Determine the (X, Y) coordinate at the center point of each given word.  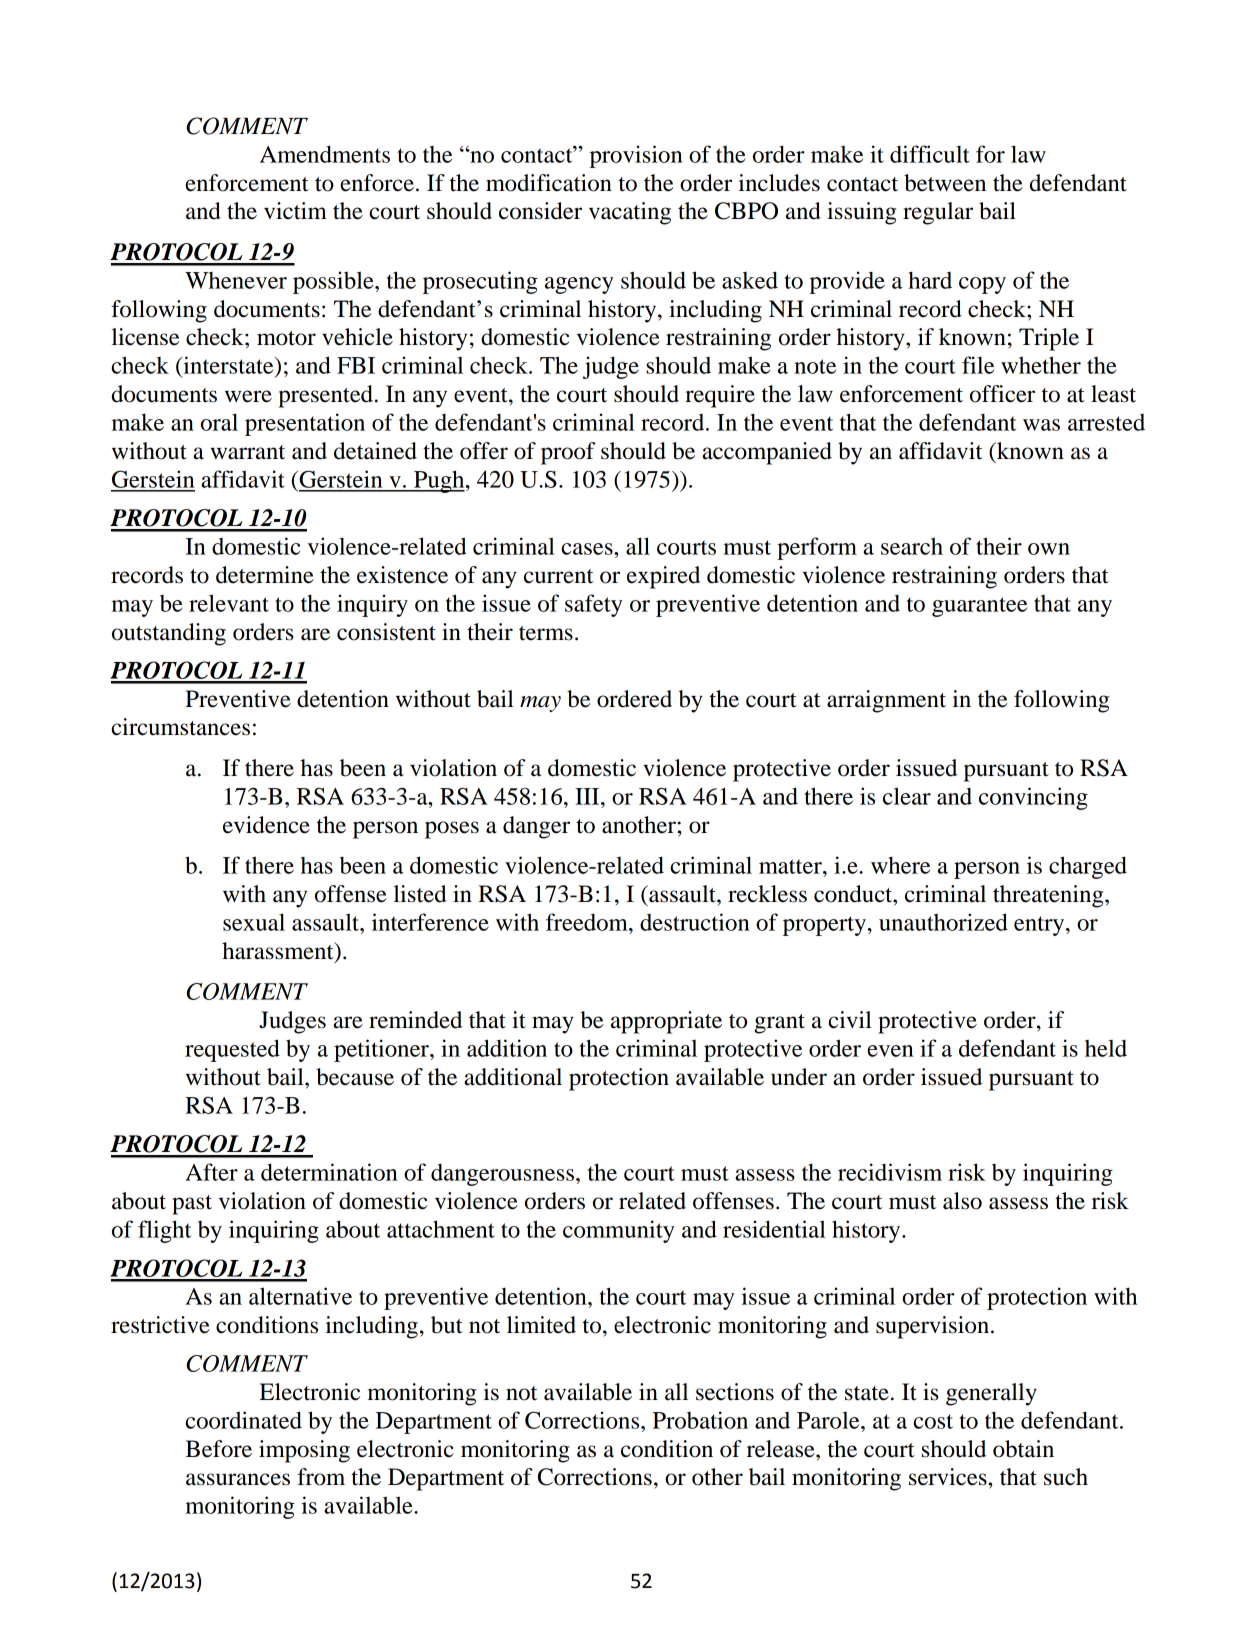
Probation (700, 1420)
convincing (1033, 798)
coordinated (243, 1420)
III (588, 796)
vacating (630, 213)
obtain (1023, 1449)
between (945, 183)
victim (295, 211)
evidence (266, 825)
